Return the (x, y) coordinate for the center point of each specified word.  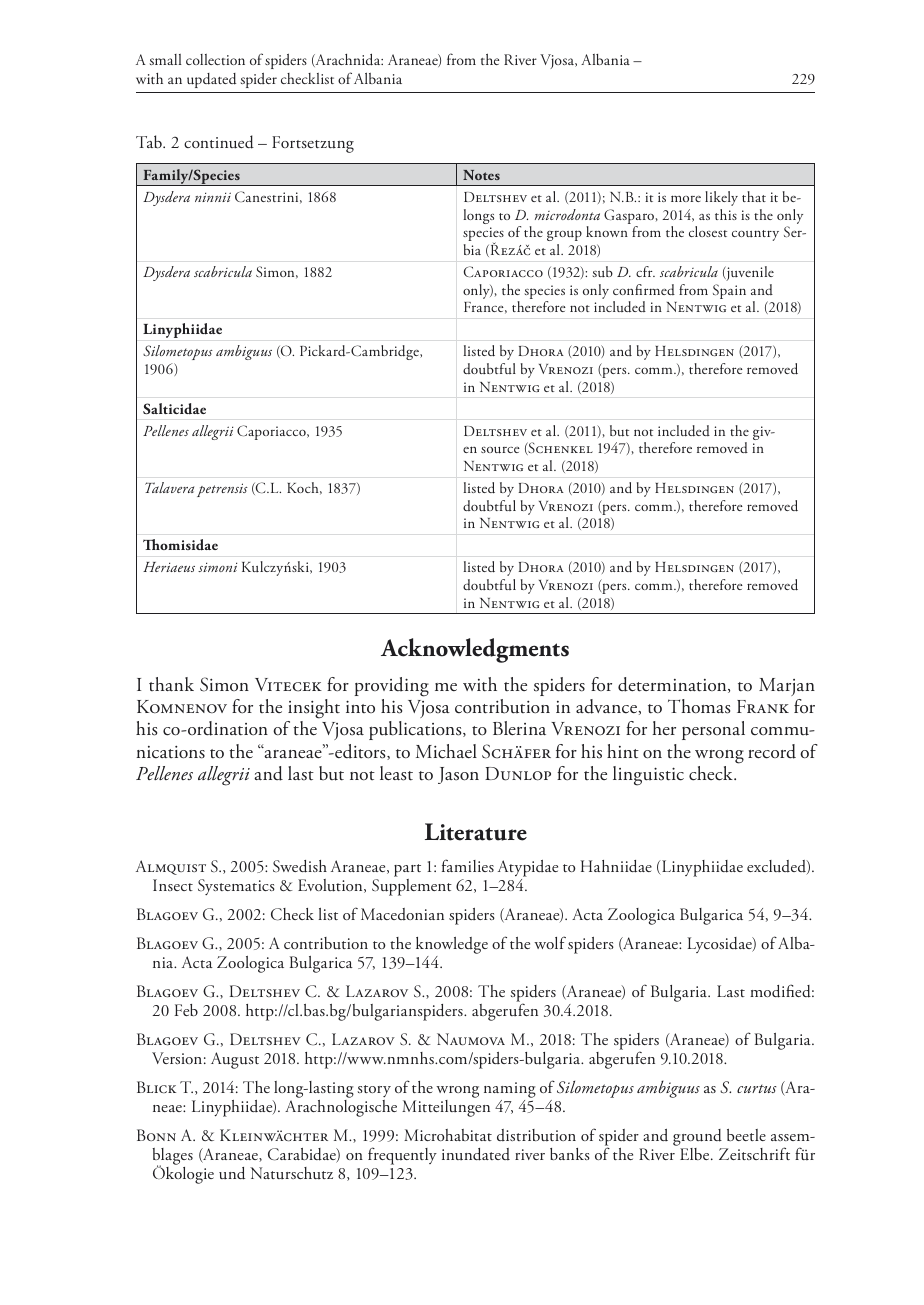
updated (211, 80)
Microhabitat (448, 1135)
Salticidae (174, 409)
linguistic (648, 776)
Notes (481, 175)
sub (602, 271)
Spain (729, 291)
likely (721, 198)
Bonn (156, 1135)
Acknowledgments (475, 650)
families (468, 865)
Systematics (236, 887)
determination (673, 685)
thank (171, 684)
